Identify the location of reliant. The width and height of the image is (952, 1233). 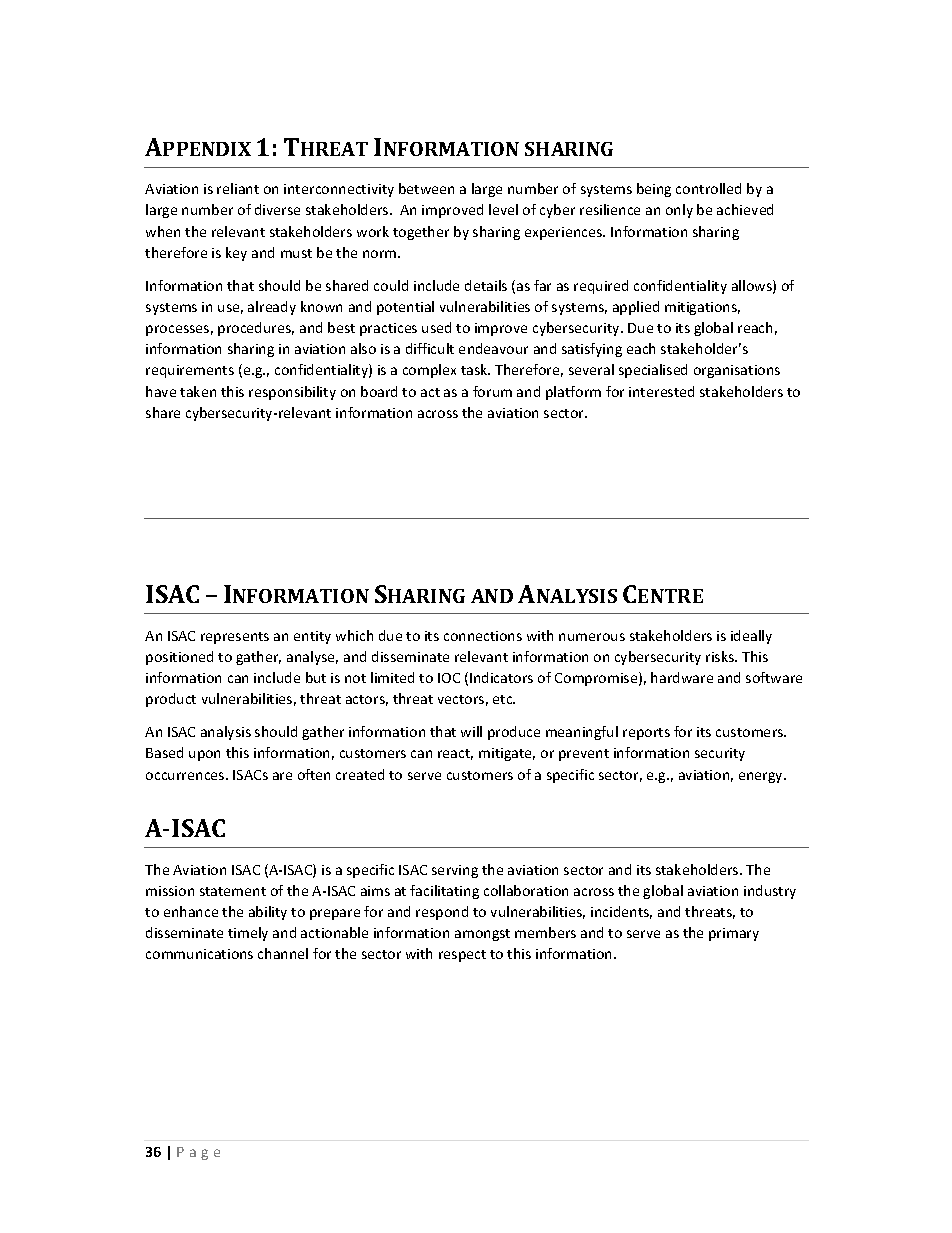
(238, 188).
